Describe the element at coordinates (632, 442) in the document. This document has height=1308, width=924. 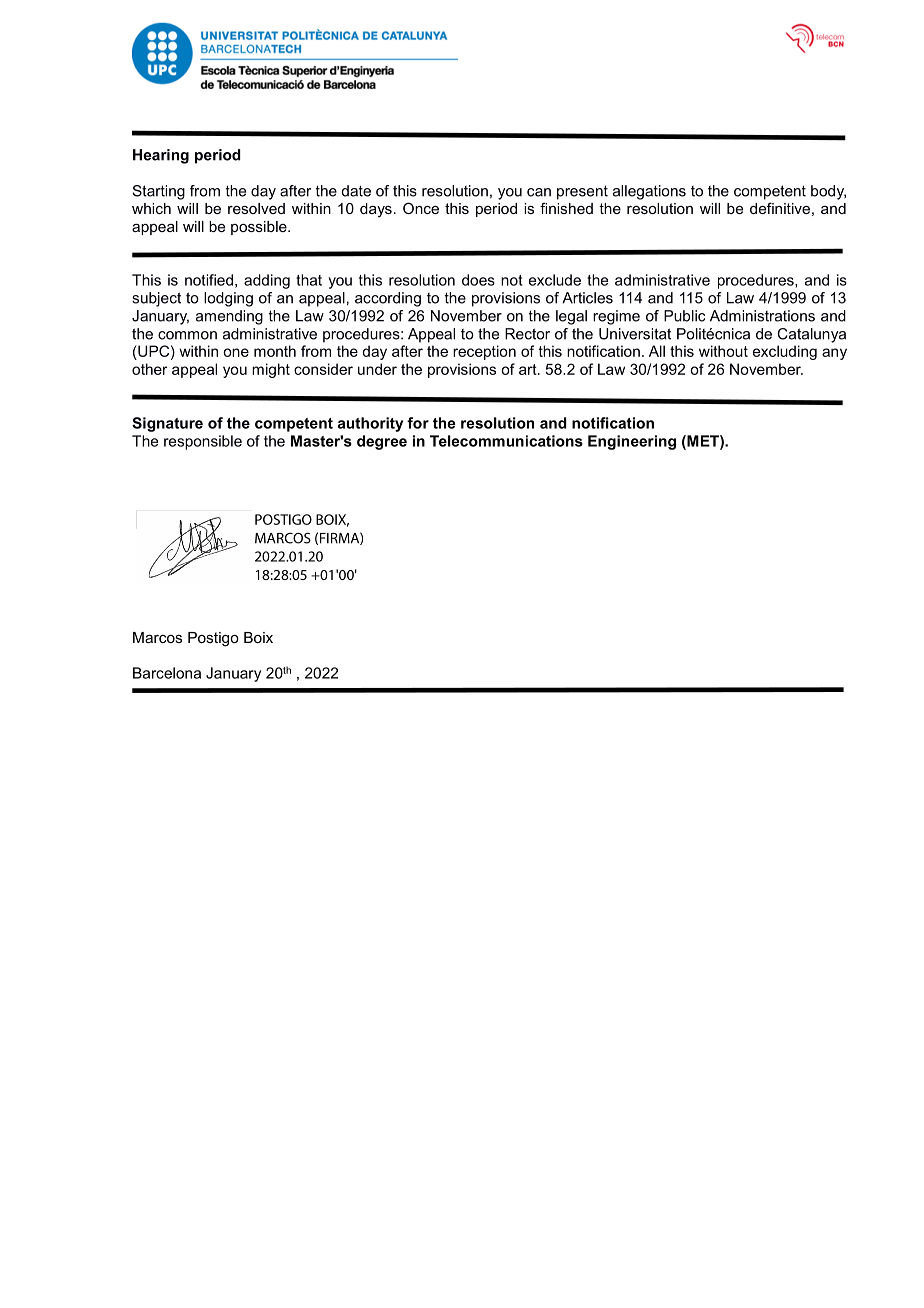
I see `Engineering` at that location.
